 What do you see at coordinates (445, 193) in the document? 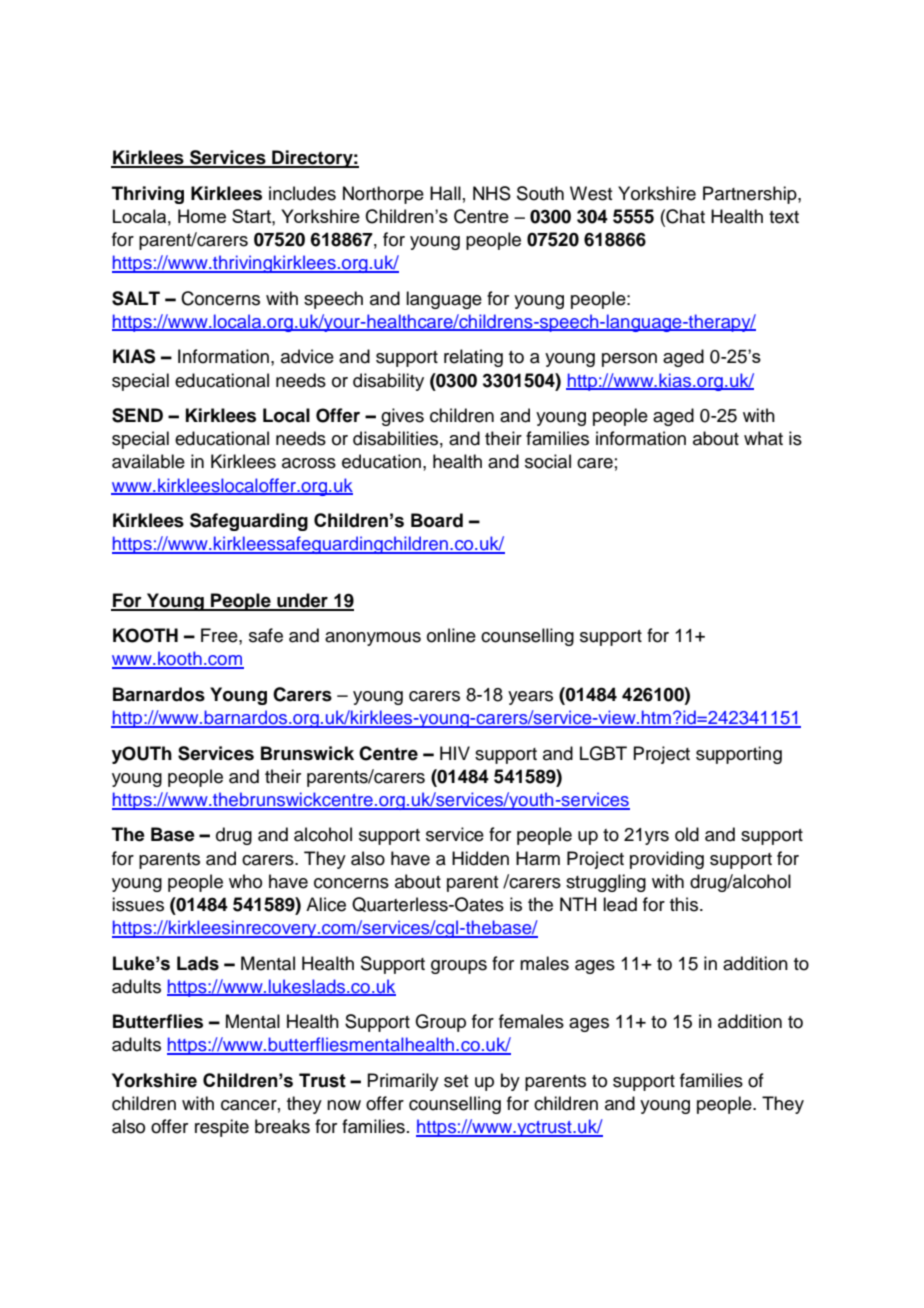
I see `Hall` at bounding box center [445, 193].
